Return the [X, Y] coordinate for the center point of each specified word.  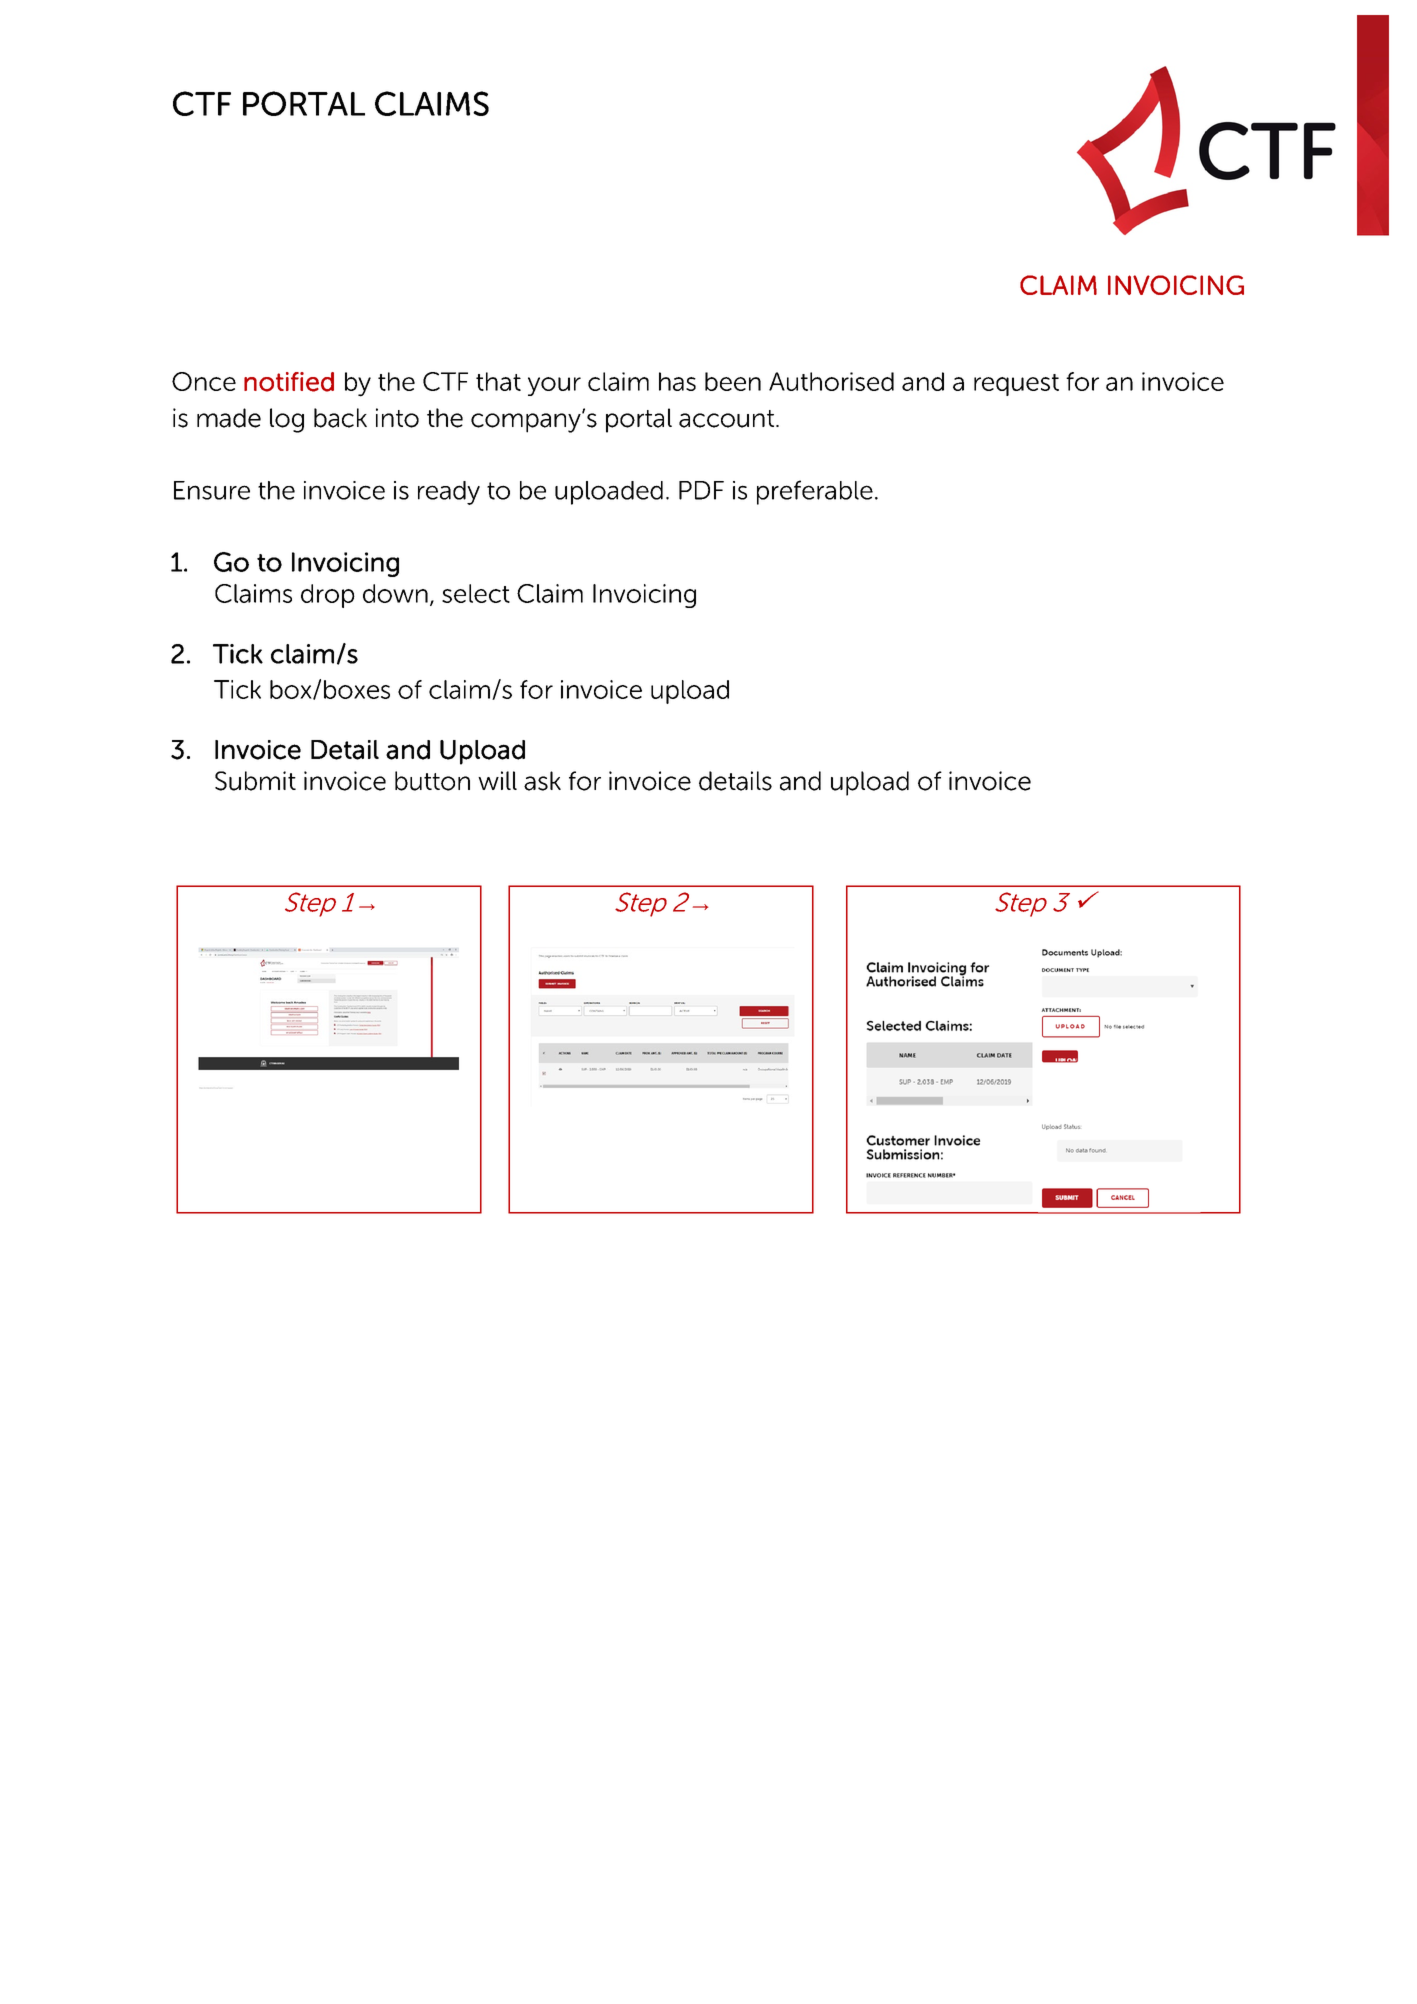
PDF [701, 490]
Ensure [212, 490]
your [554, 386]
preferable [815, 492]
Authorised [831, 381]
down [395, 593]
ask [542, 781]
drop [328, 596]
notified [289, 382]
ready [449, 493]
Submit [255, 781]
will [497, 780]
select [476, 593]
